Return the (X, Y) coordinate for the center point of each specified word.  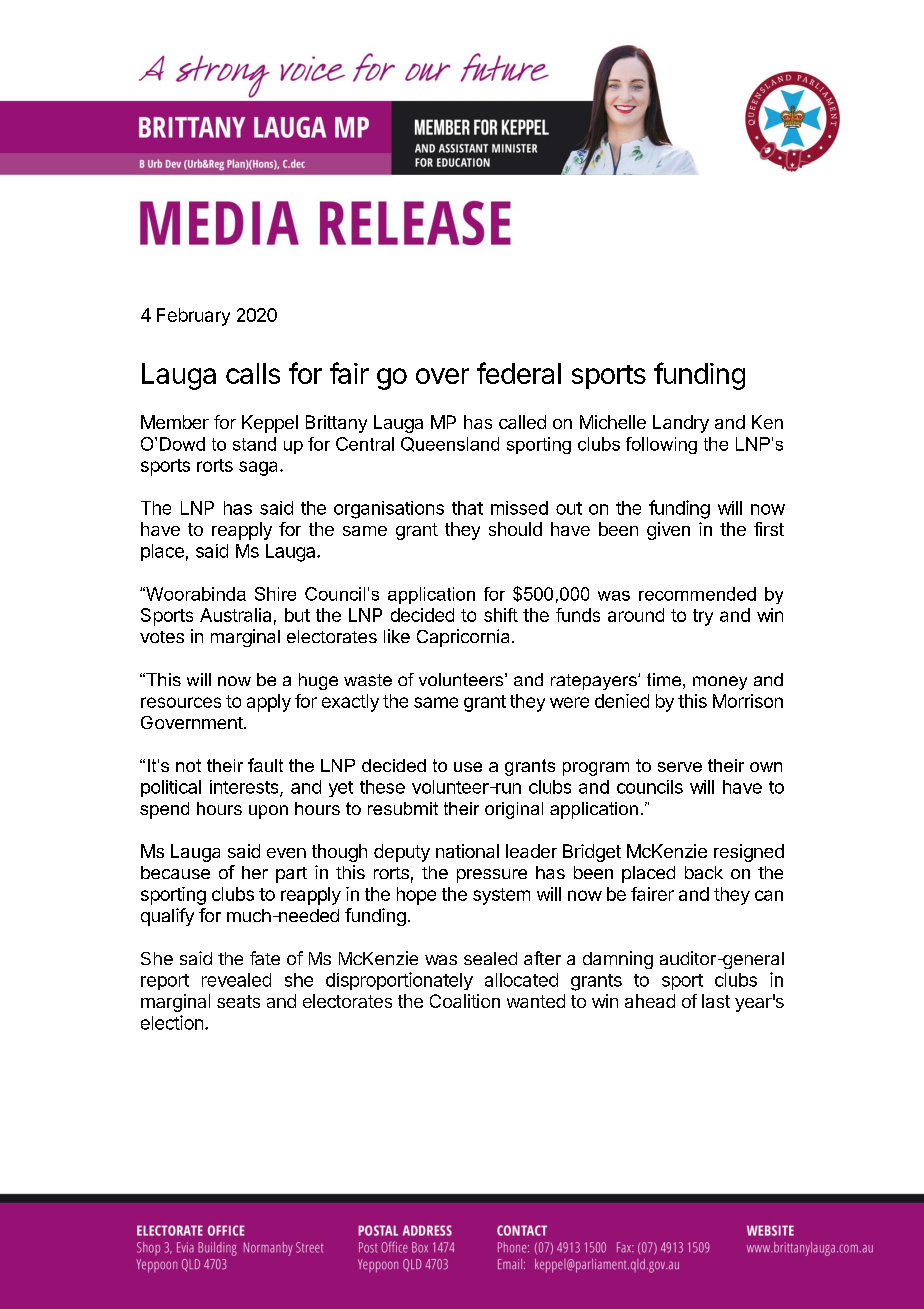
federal (519, 373)
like (397, 636)
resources (181, 702)
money (720, 683)
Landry (681, 424)
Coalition (465, 1001)
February (193, 317)
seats (238, 1001)
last (716, 1001)
